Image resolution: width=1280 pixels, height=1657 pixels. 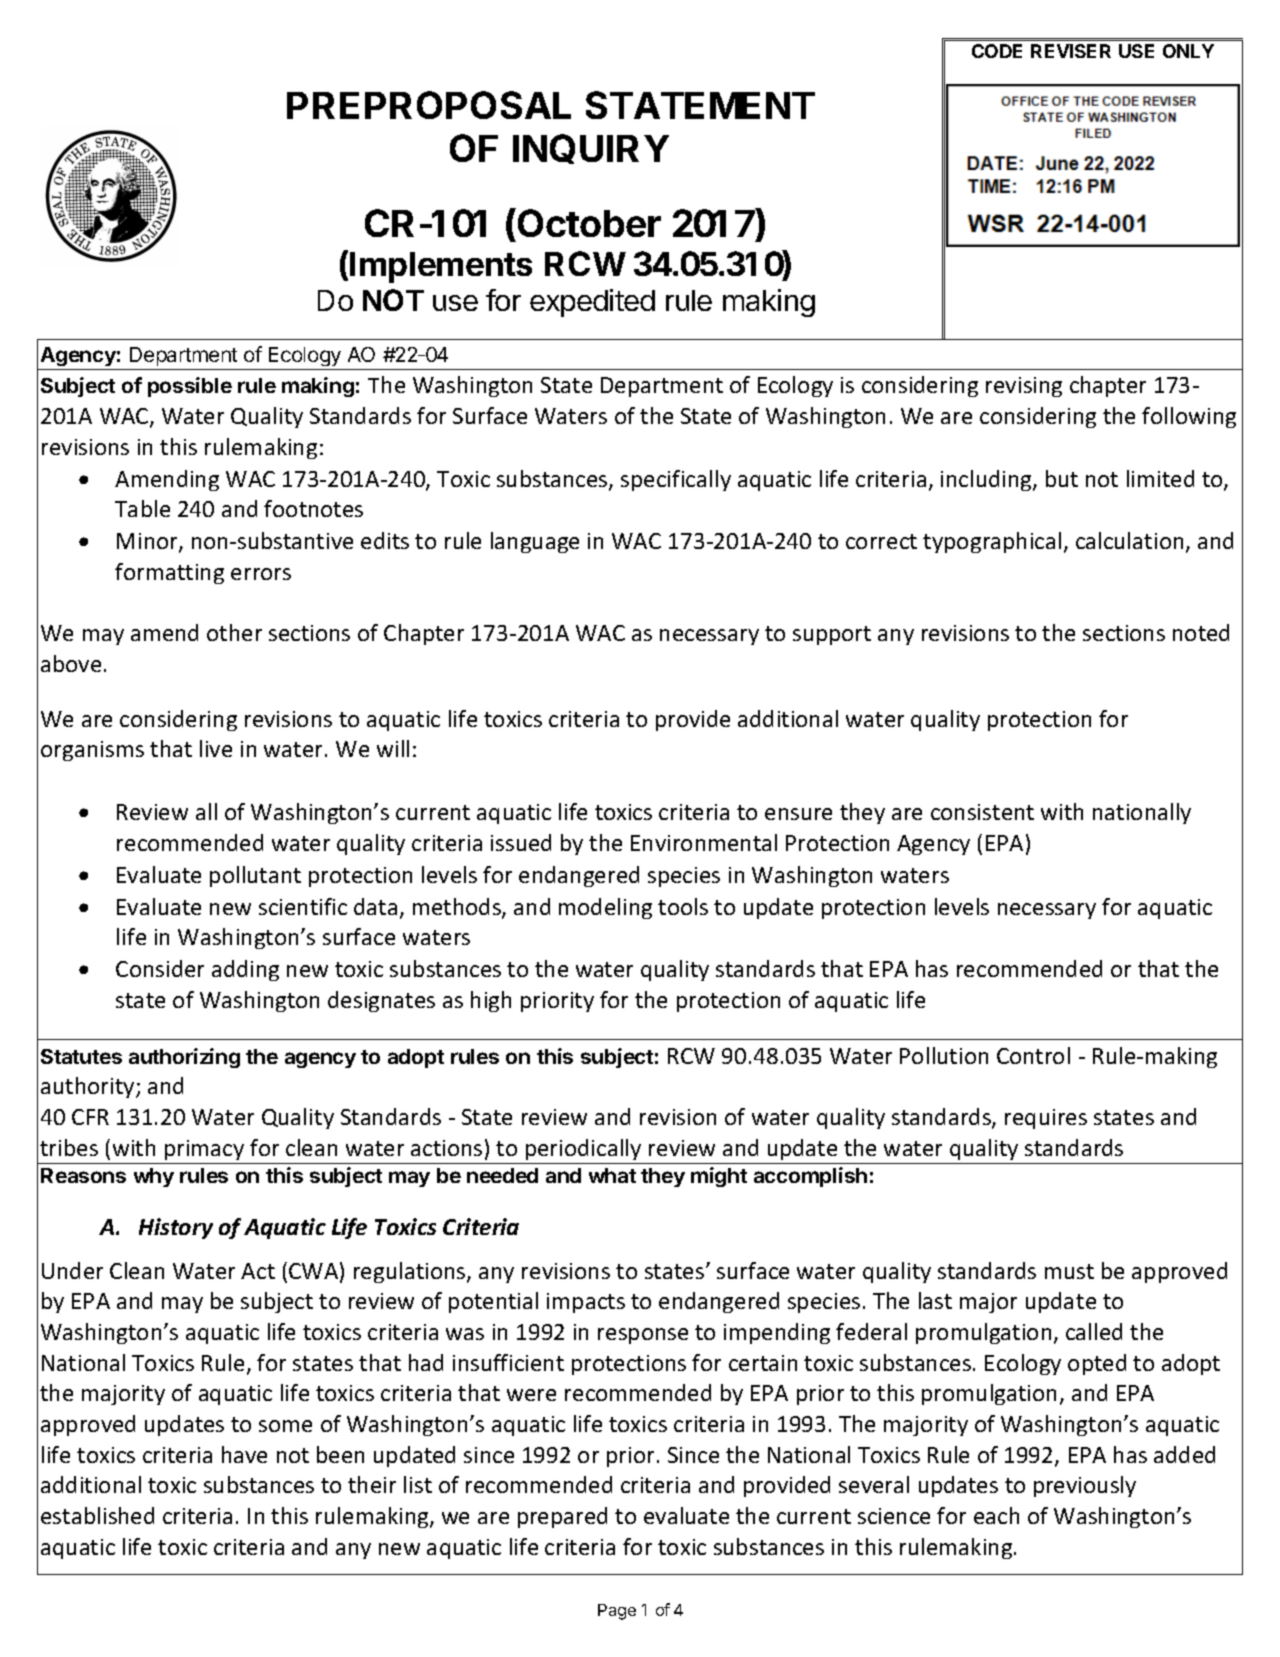 I want to click on Environmental, so click(x=704, y=842).
